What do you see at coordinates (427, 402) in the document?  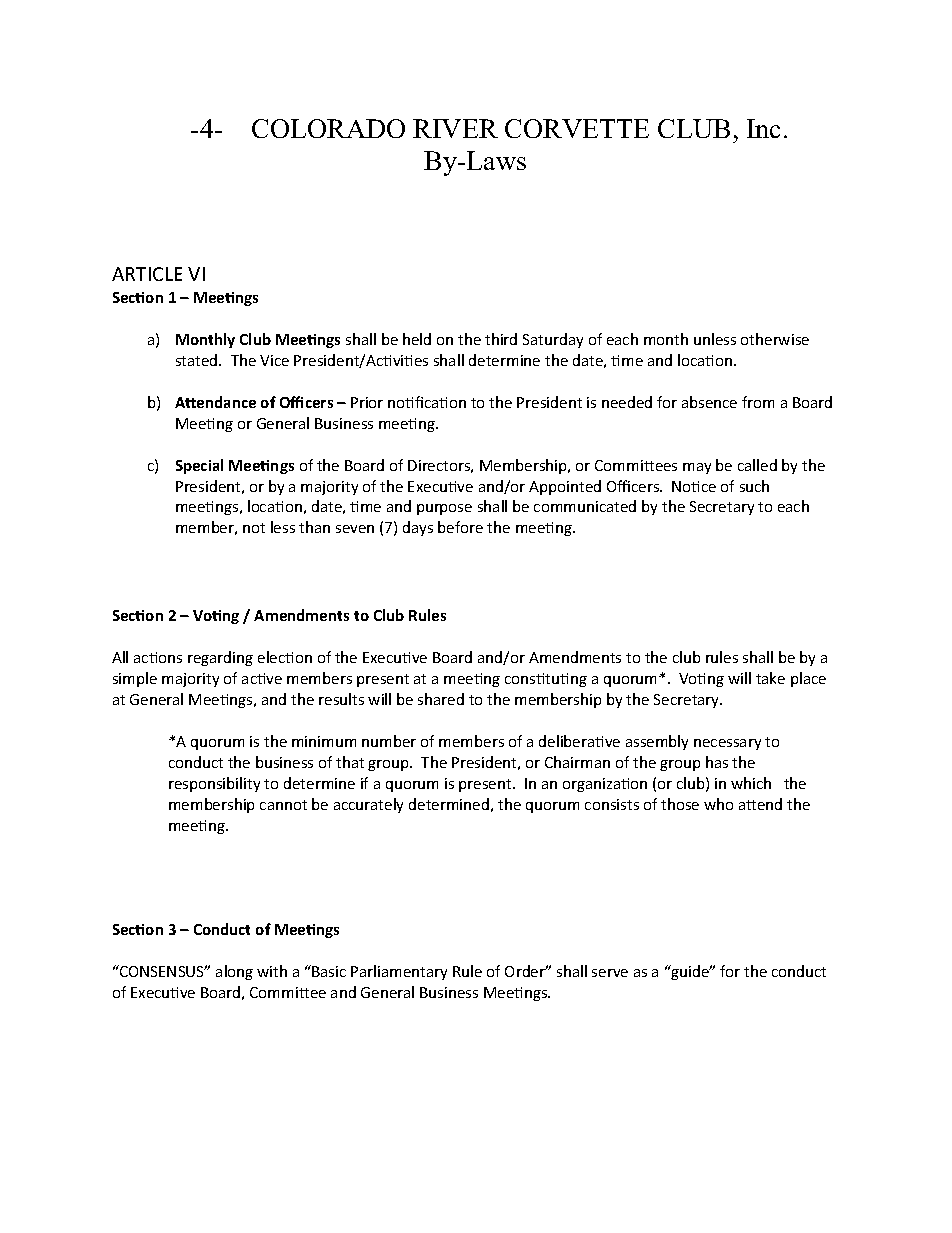 I see `notification` at bounding box center [427, 402].
